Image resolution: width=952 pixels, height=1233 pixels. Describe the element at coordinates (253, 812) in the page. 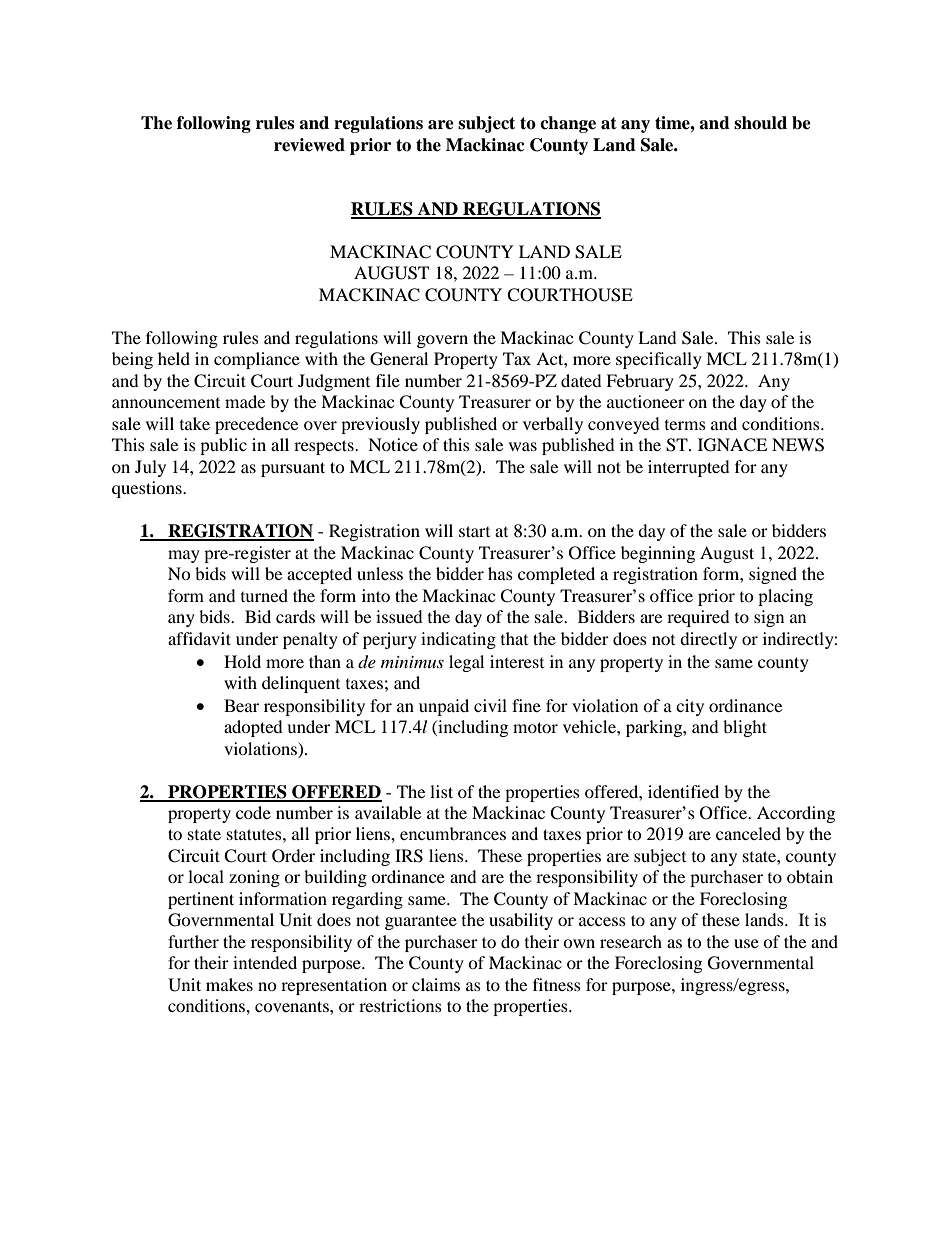

I see `code` at that location.
